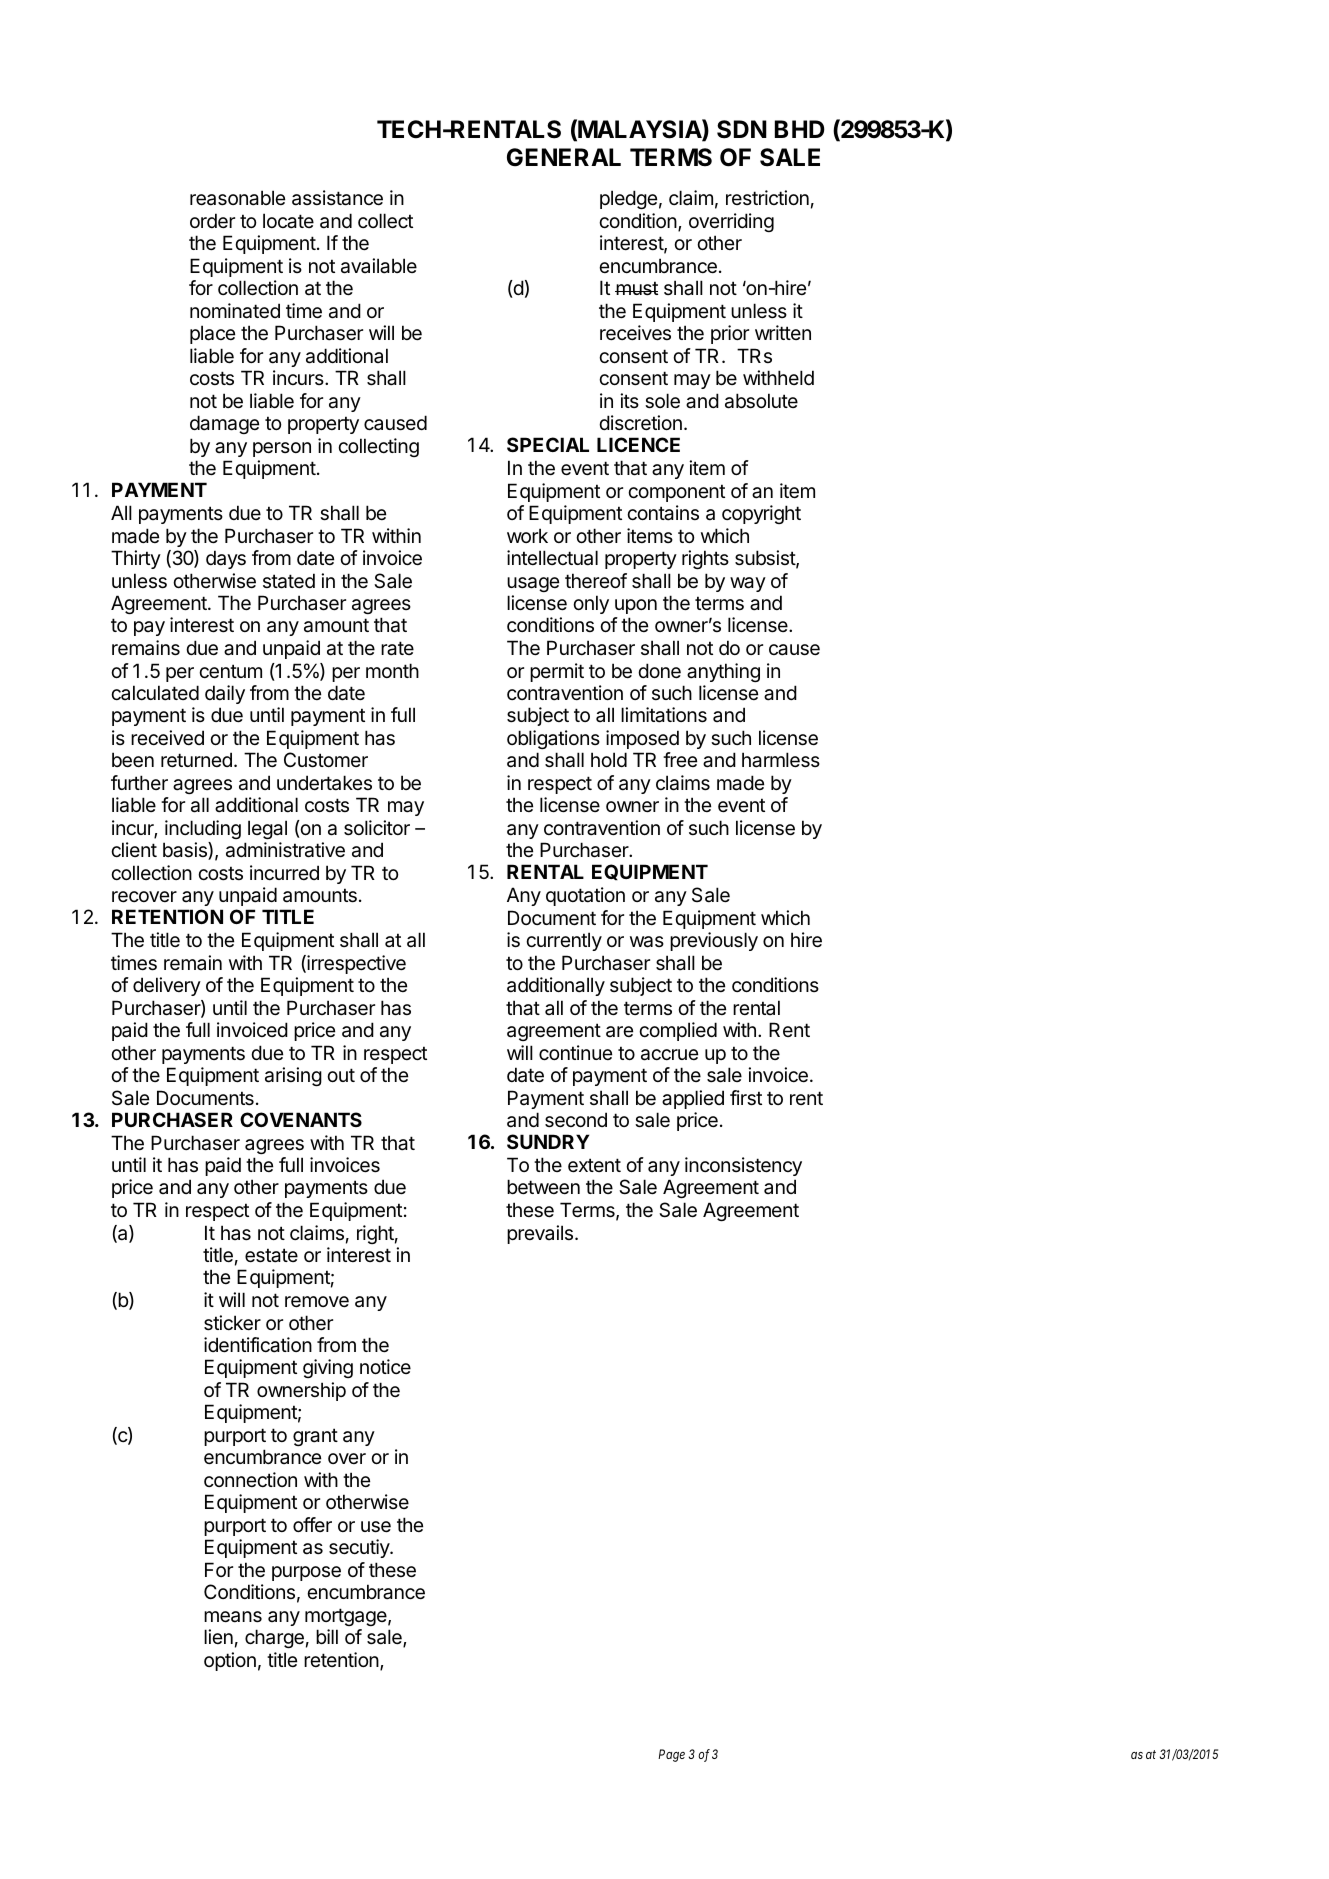 This screenshot has height=1879, width=1329. I want to click on SDN, so click(742, 129).
